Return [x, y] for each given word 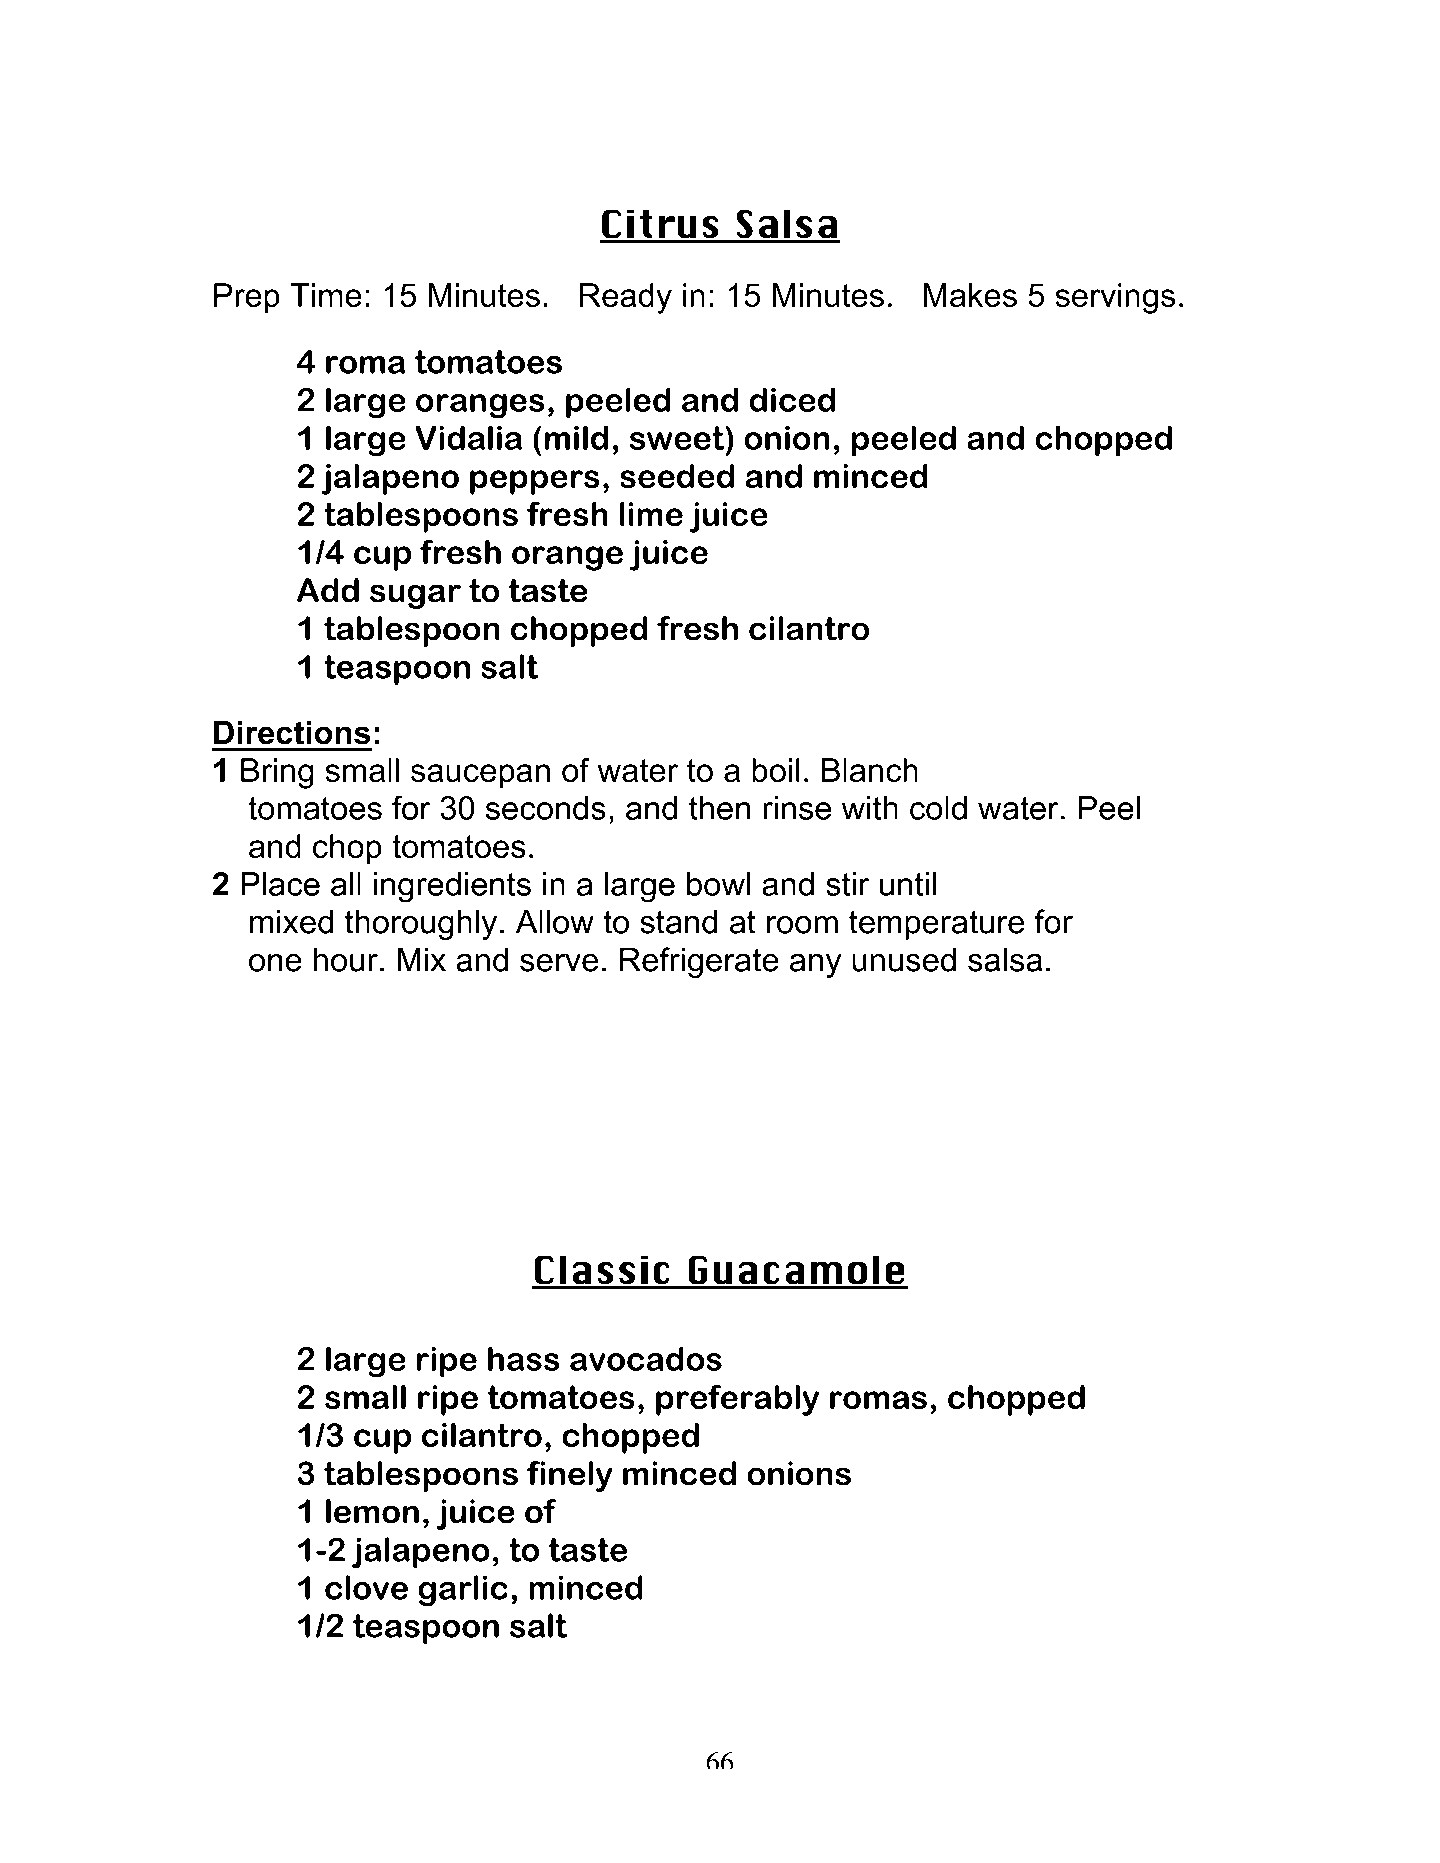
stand [678, 922]
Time [326, 295]
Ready [626, 298]
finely [569, 1476]
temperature [936, 925]
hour [346, 960]
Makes [970, 295]
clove [366, 1587]
